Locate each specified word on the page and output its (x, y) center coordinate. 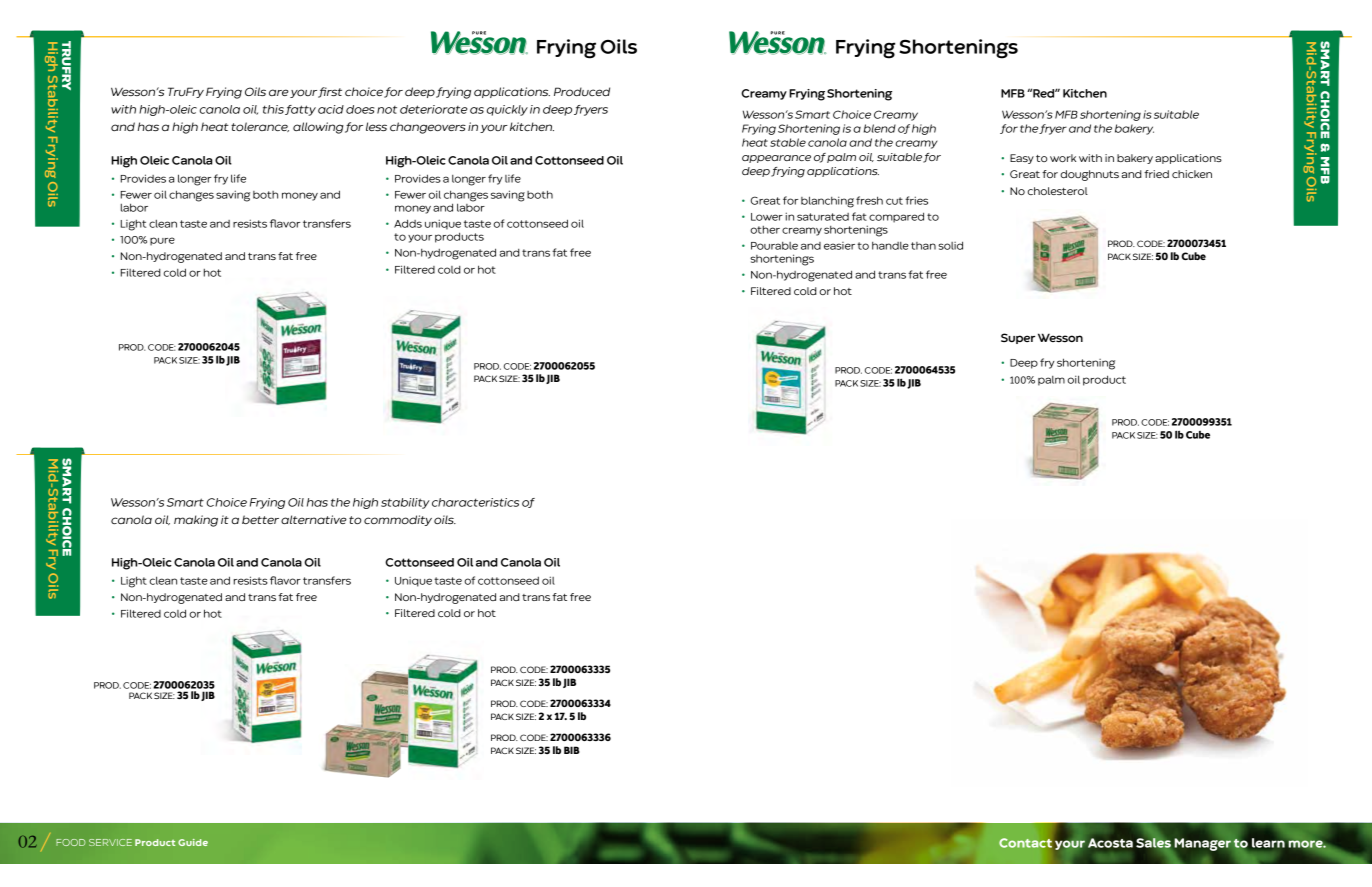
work (1063, 158)
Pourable (774, 246)
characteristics (475, 502)
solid (950, 245)
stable (788, 142)
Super (1018, 338)
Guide (193, 842)
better (260, 519)
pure (162, 241)
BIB (572, 750)
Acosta (1110, 843)
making (196, 521)
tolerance (260, 127)
